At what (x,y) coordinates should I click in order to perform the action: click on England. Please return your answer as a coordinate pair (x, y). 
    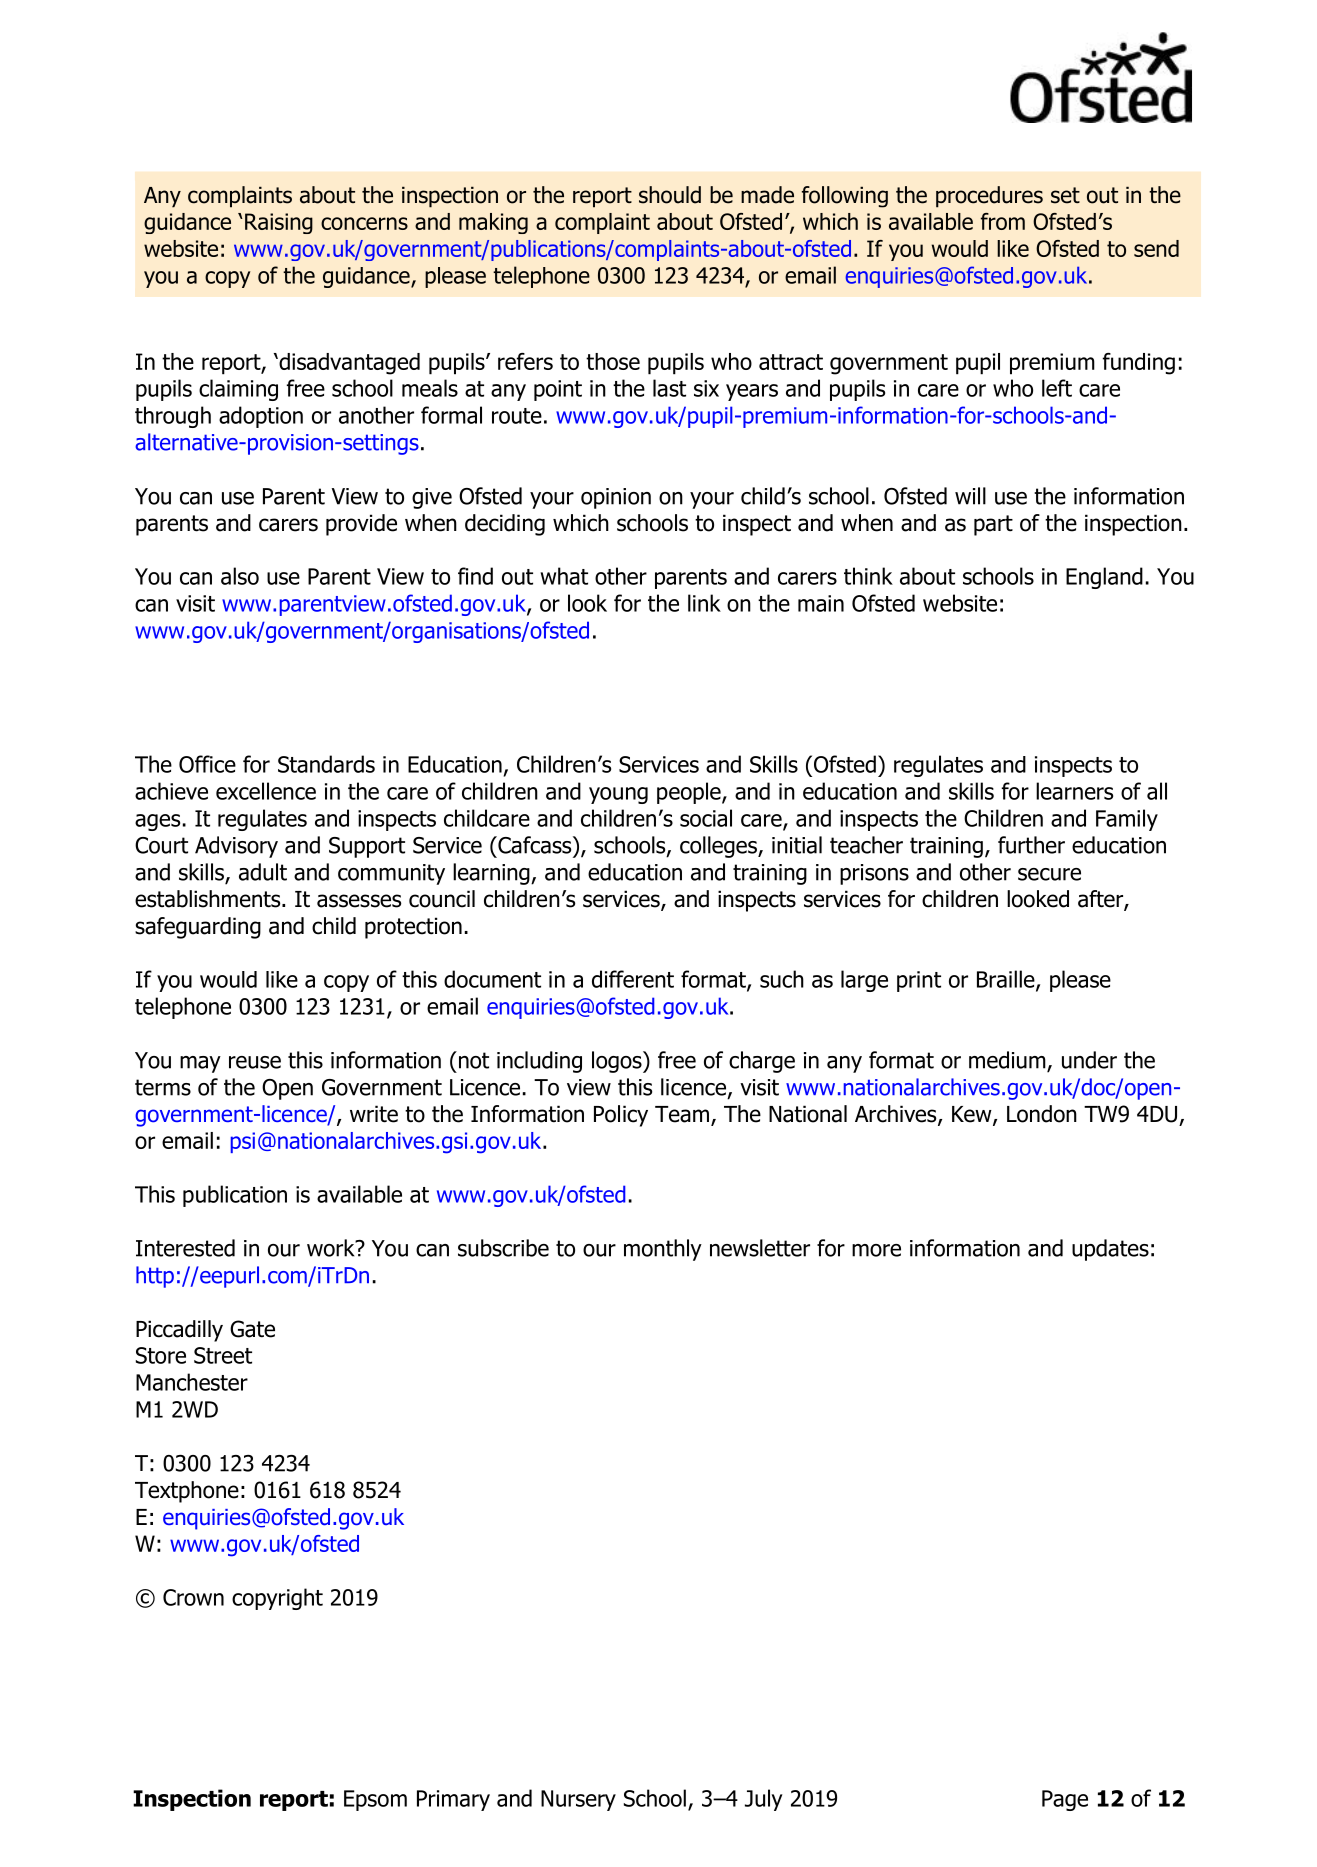
    Looking at the image, I should click on (1104, 578).
